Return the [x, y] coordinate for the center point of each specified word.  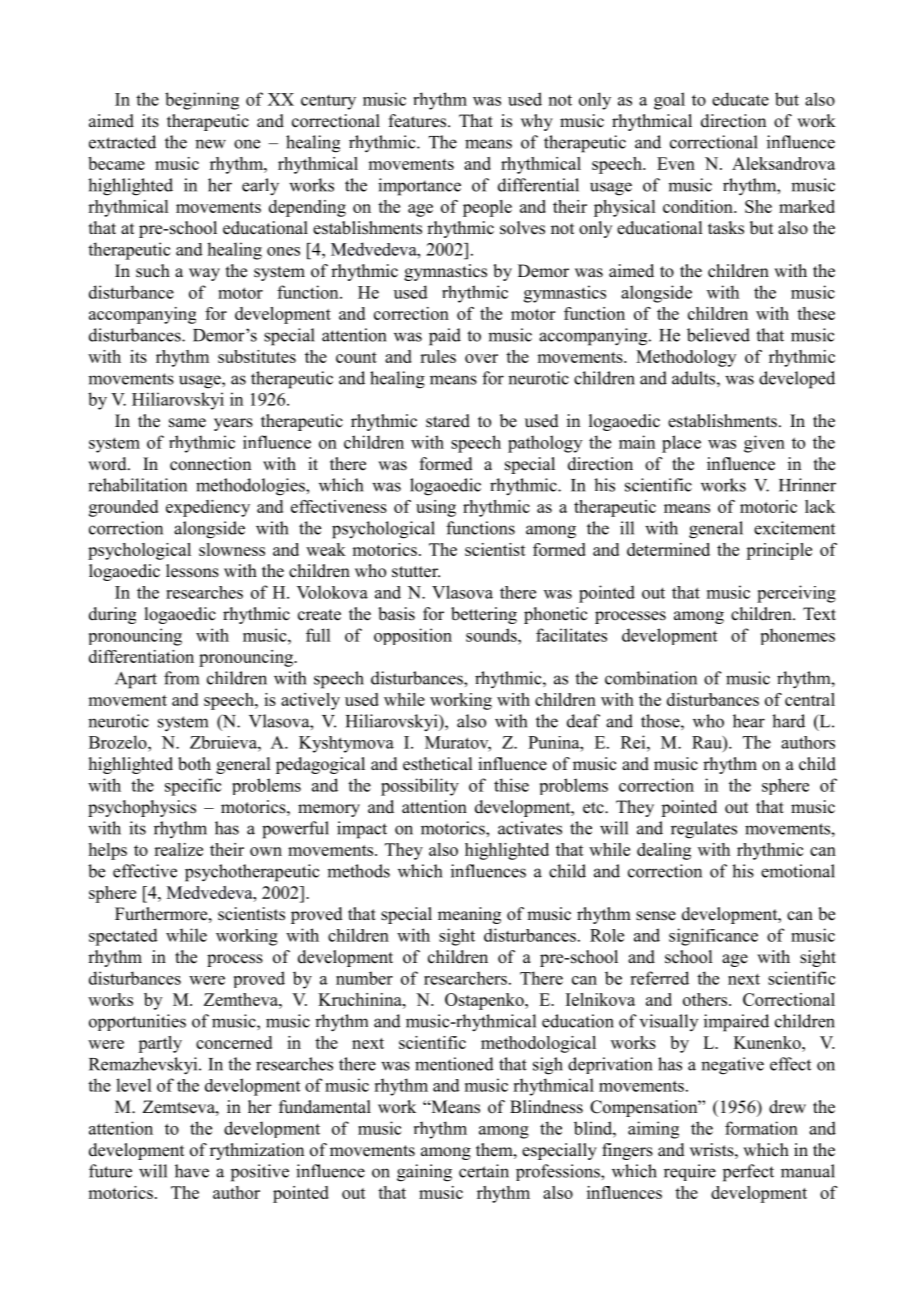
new [210, 144]
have [192, 1171]
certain [484, 1171]
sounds [492, 635]
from [181, 678]
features [419, 121]
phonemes [798, 636]
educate [740, 99]
